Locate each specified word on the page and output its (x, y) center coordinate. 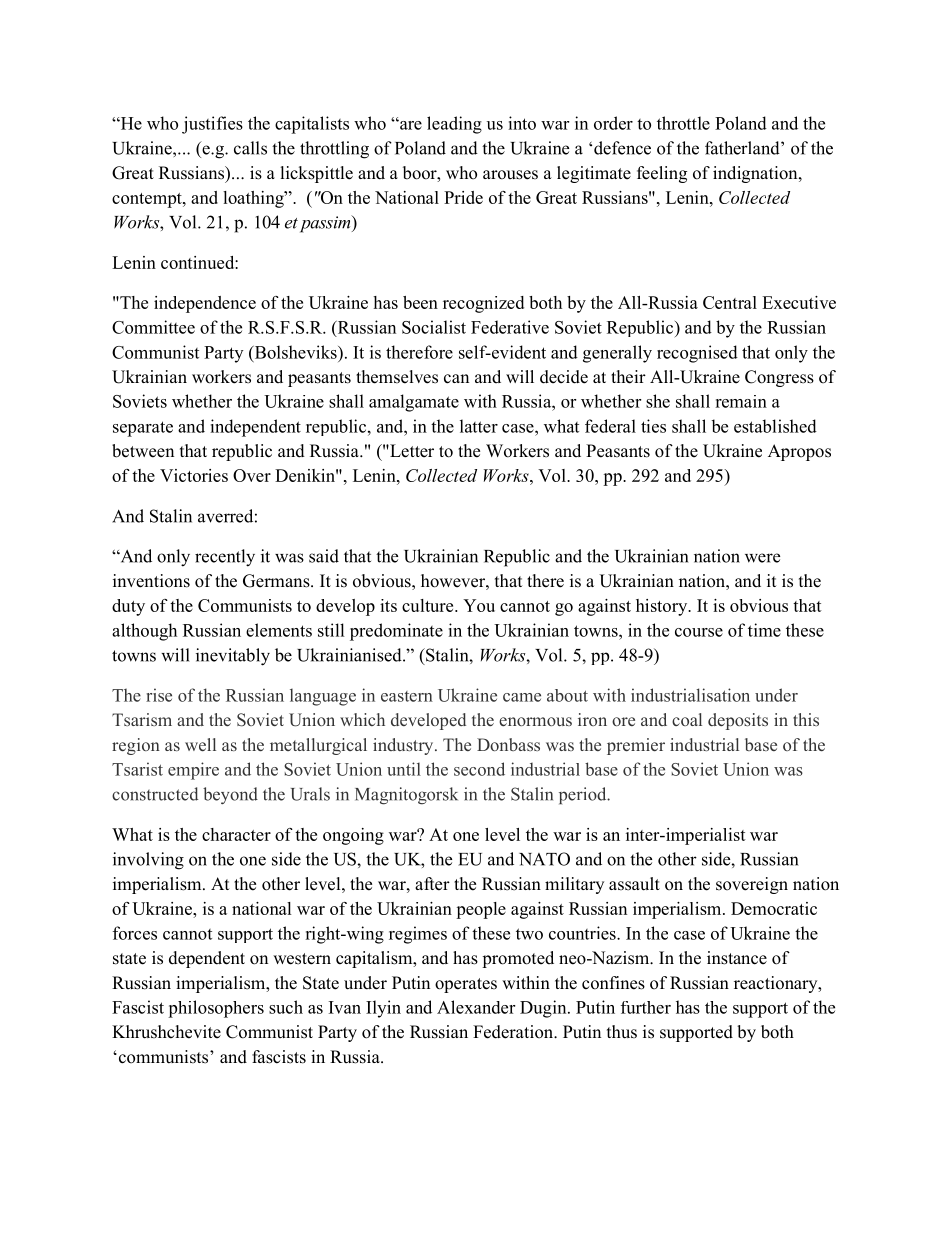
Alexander (476, 1007)
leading (454, 125)
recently (225, 558)
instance (737, 958)
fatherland (743, 148)
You (479, 605)
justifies (212, 125)
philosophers (216, 1009)
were (762, 558)
